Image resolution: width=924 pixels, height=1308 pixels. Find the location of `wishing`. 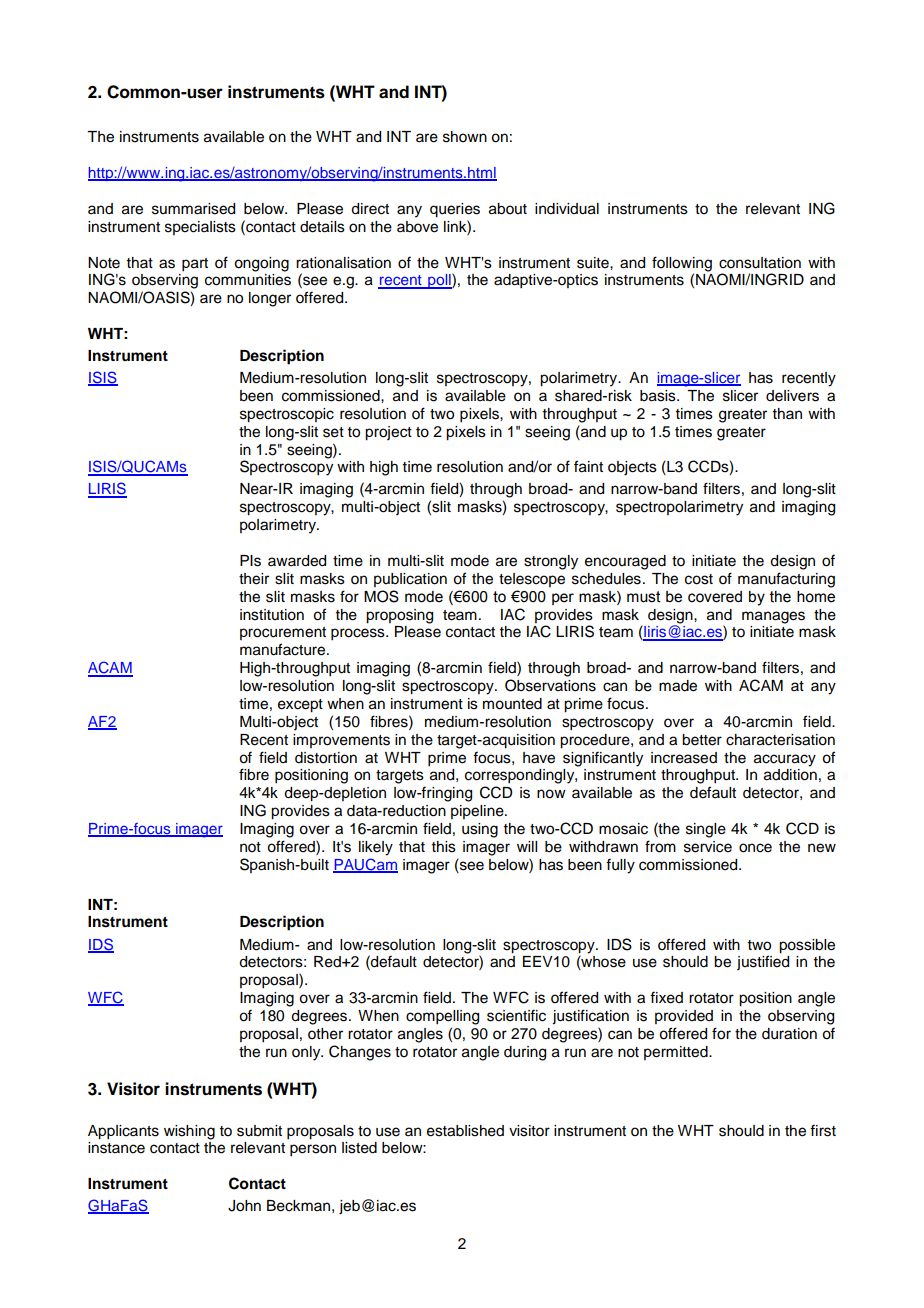

wishing is located at coordinates (189, 1132).
